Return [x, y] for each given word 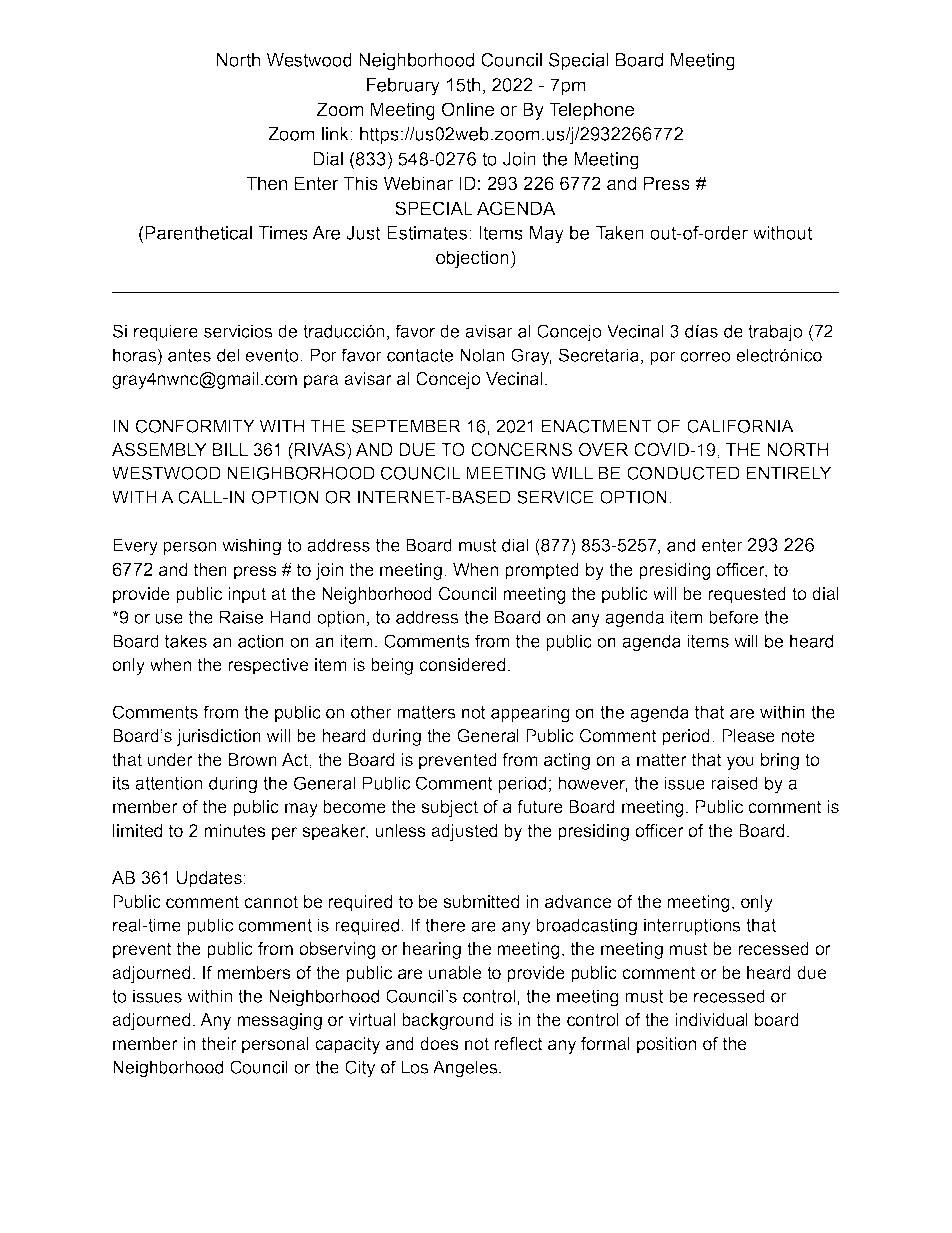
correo [705, 356]
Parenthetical [197, 233]
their [219, 1044]
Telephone [591, 111]
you [740, 763]
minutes [235, 831]
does [439, 1044]
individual [711, 1020]
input [247, 595]
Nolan [482, 355]
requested [747, 595]
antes [189, 355]
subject [449, 808]
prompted [542, 571]
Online [468, 109]
